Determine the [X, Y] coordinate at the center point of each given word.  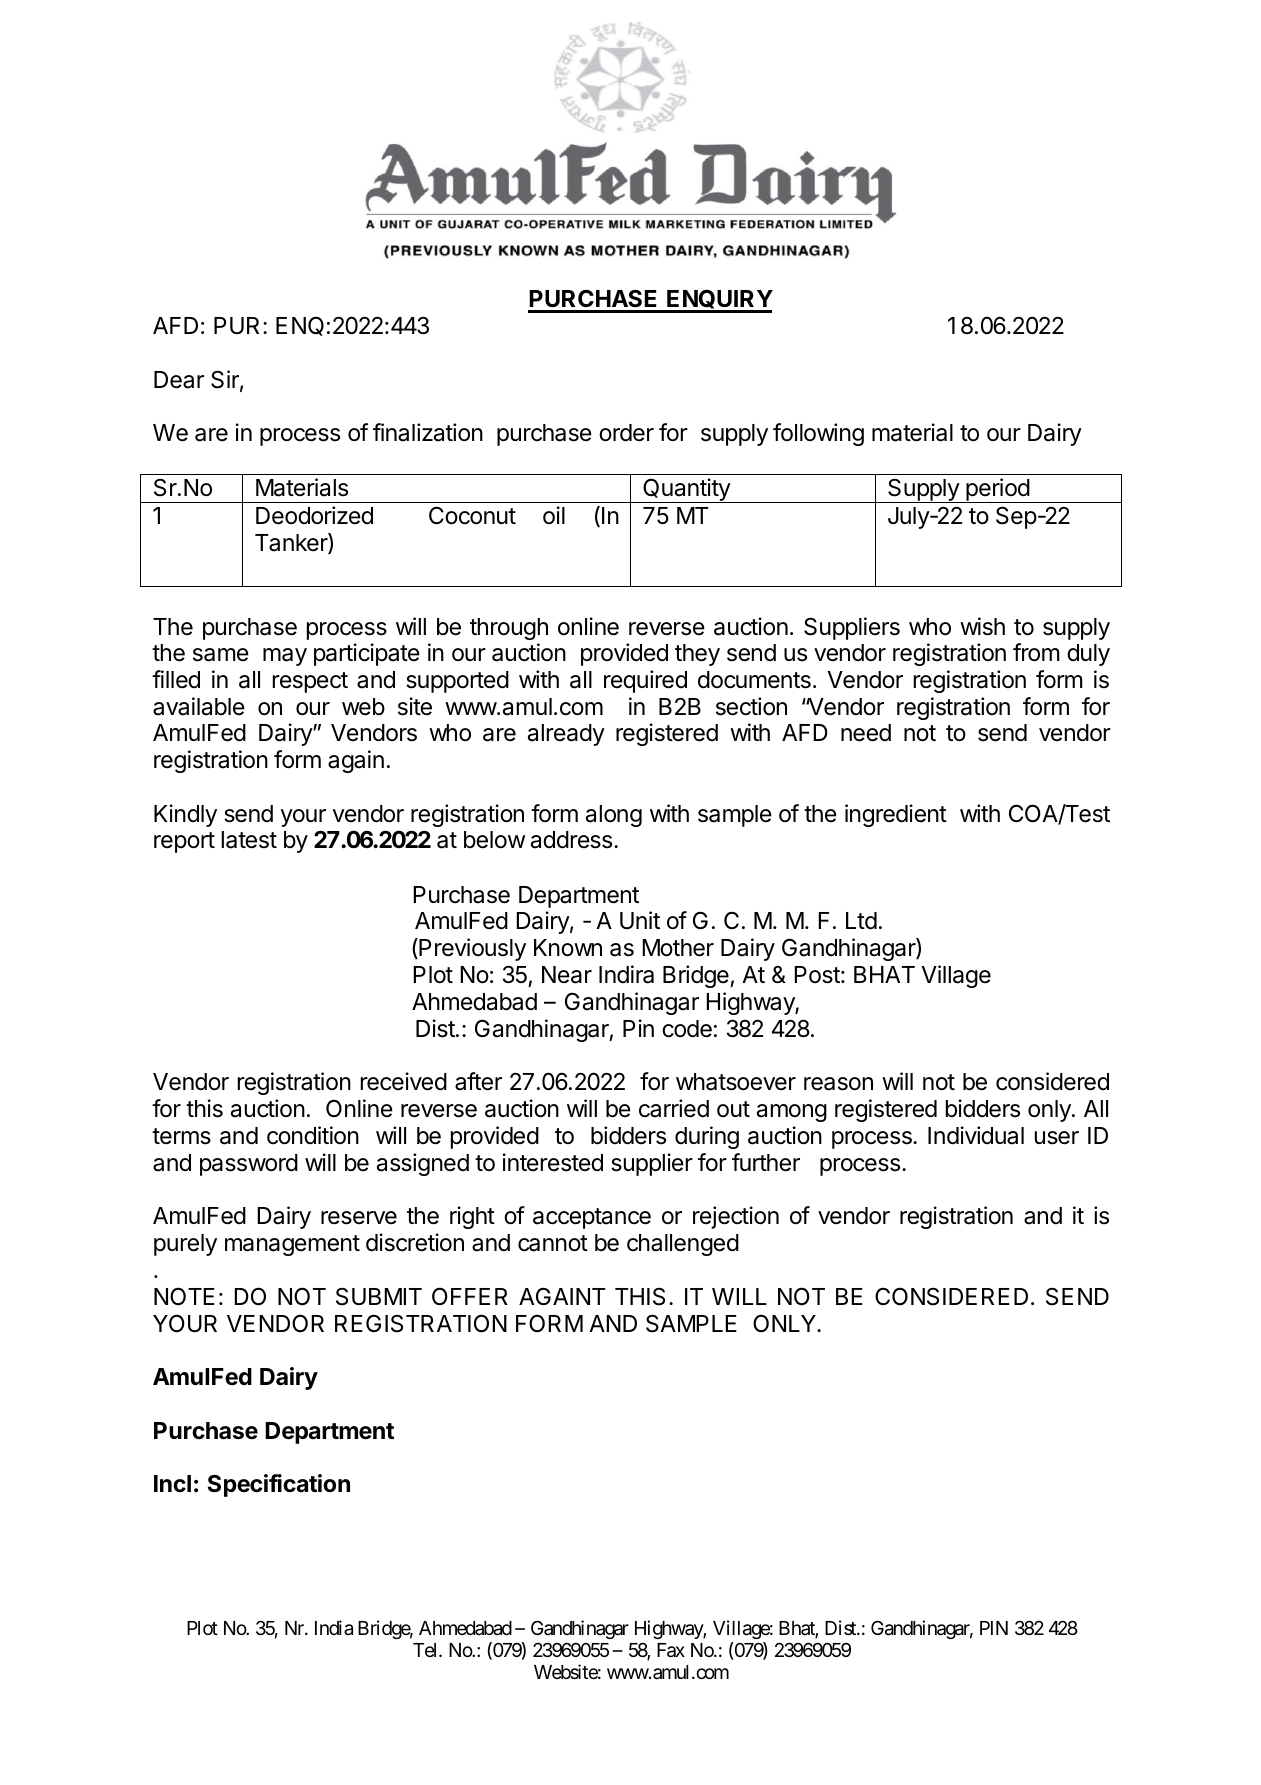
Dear [179, 380]
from [1036, 652]
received [404, 1081]
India [334, 1627]
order [626, 433]
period [997, 490]
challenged [683, 1245]
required [645, 681]
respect [310, 682]
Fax [671, 1650]
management [292, 1245]
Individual [976, 1135]
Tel [426, 1650]
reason [838, 1084]
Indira [626, 974]
